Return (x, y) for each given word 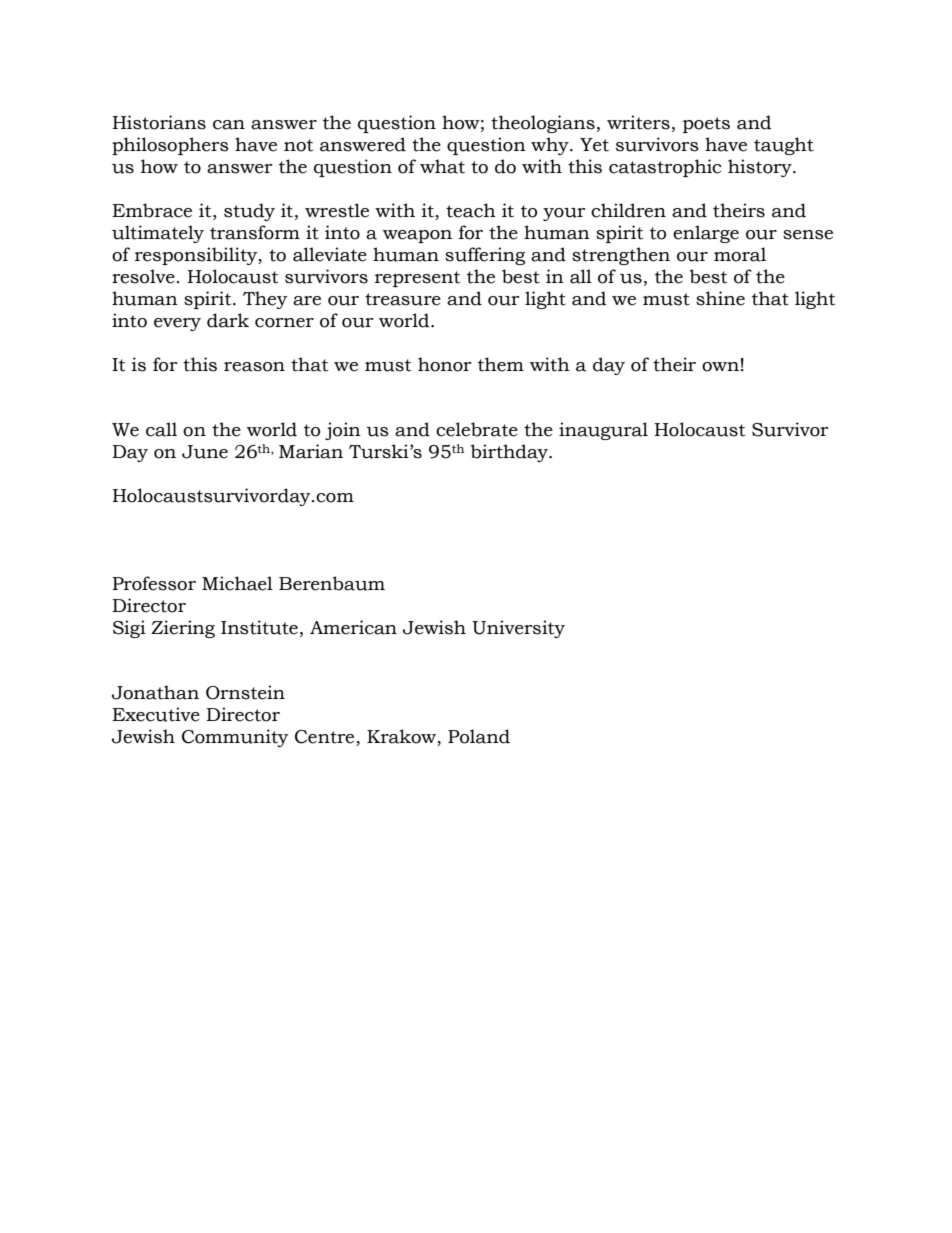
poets (706, 125)
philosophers (170, 146)
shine (720, 298)
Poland (479, 736)
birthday (510, 453)
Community (235, 738)
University (518, 629)
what (442, 166)
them (501, 364)
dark (228, 320)
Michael (237, 583)
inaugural (603, 431)
